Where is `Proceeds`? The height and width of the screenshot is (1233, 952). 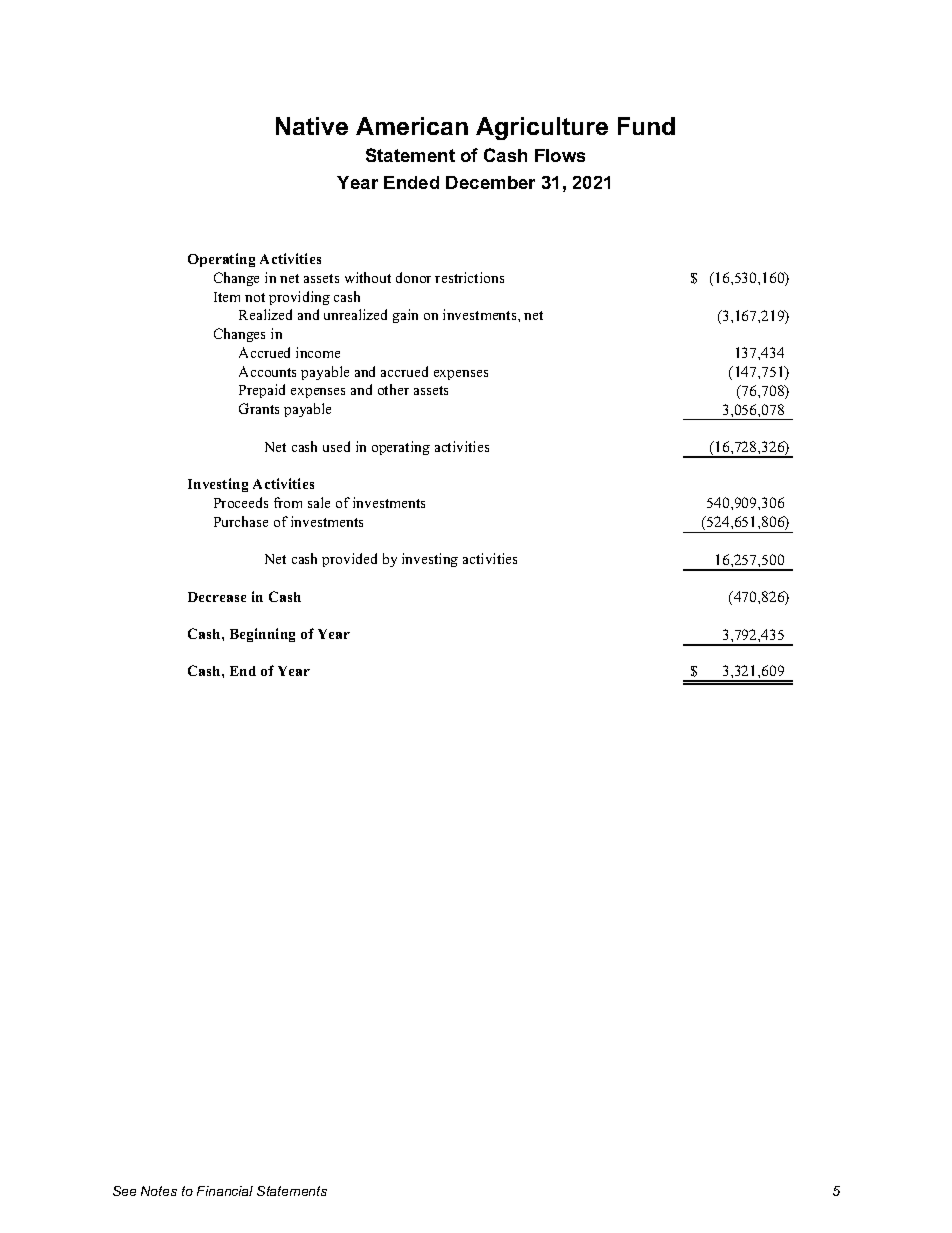
Proceeds is located at coordinates (241, 502).
